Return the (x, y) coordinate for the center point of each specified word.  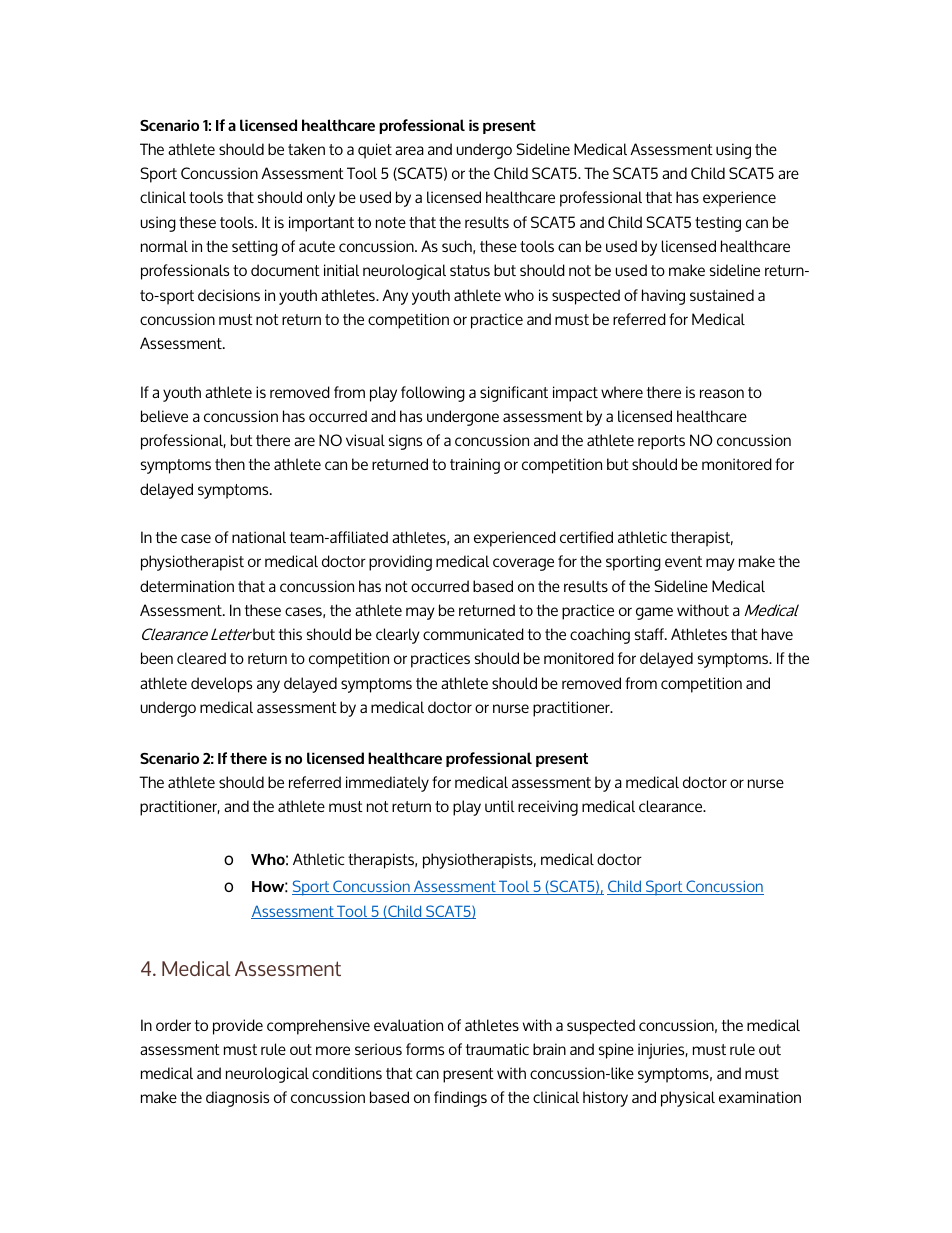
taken (306, 149)
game (654, 613)
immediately (387, 784)
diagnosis (237, 1099)
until (500, 806)
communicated (473, 634)
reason (722, 393)
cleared (201, 658)
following (433, 394)
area (409, 150)
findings (460, 1099)
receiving (548, 808)
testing (718, 224)
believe (164, 416)
